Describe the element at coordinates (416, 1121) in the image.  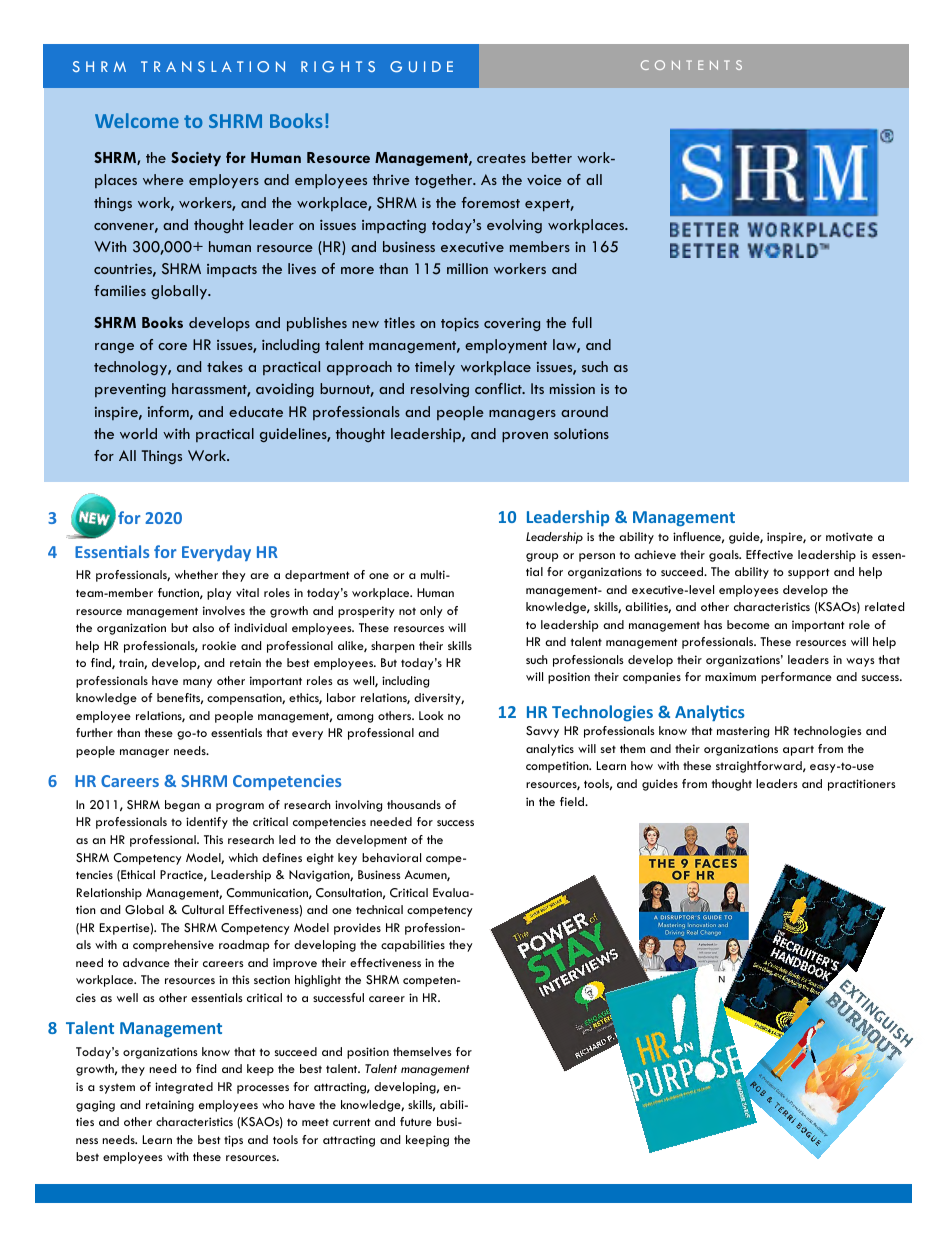
I see `future` at that location.
